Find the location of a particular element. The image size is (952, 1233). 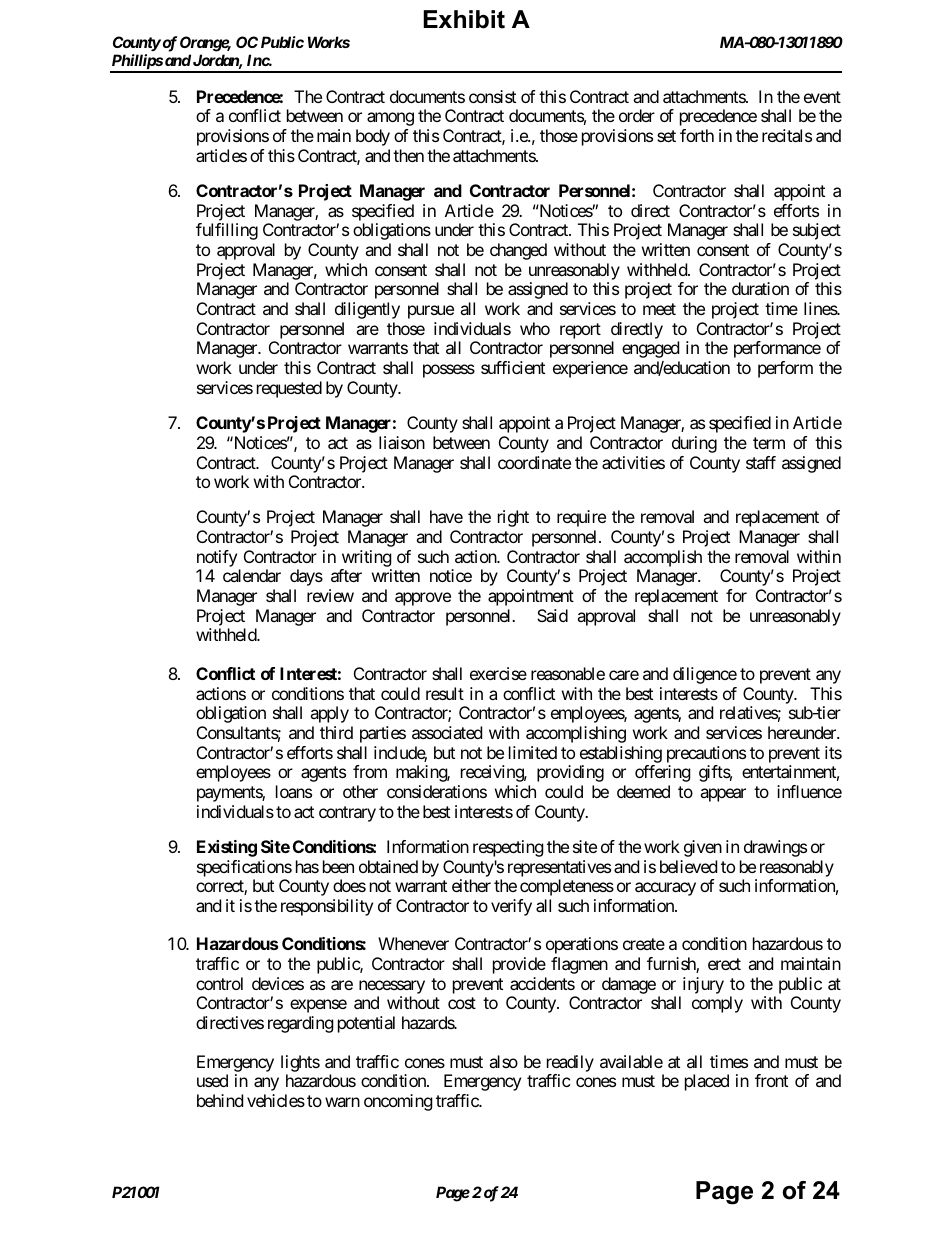

front is located at coordinates (771, 1080).
